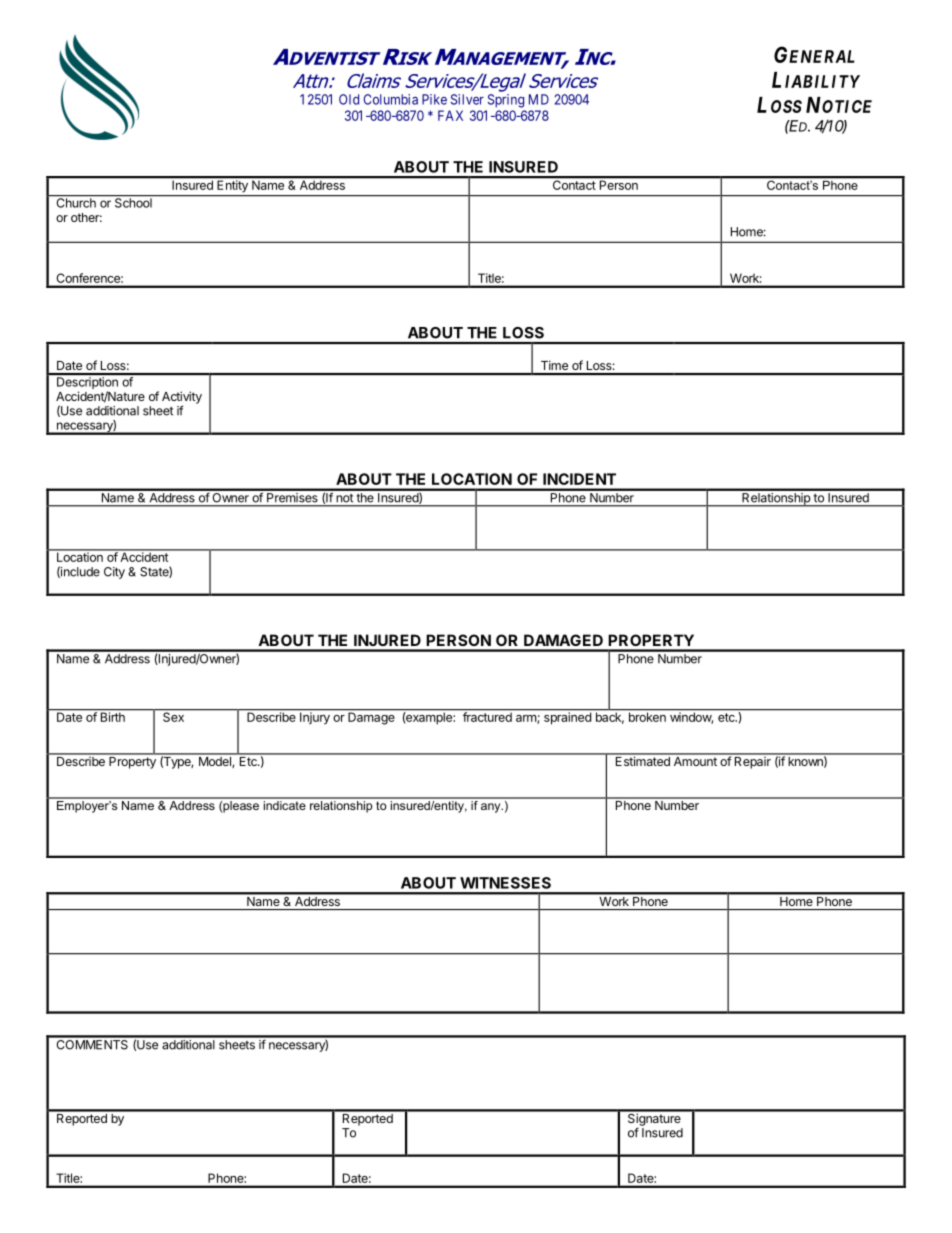 This image has width=952, height=1233. I want to click on School, so click(133, 202).
